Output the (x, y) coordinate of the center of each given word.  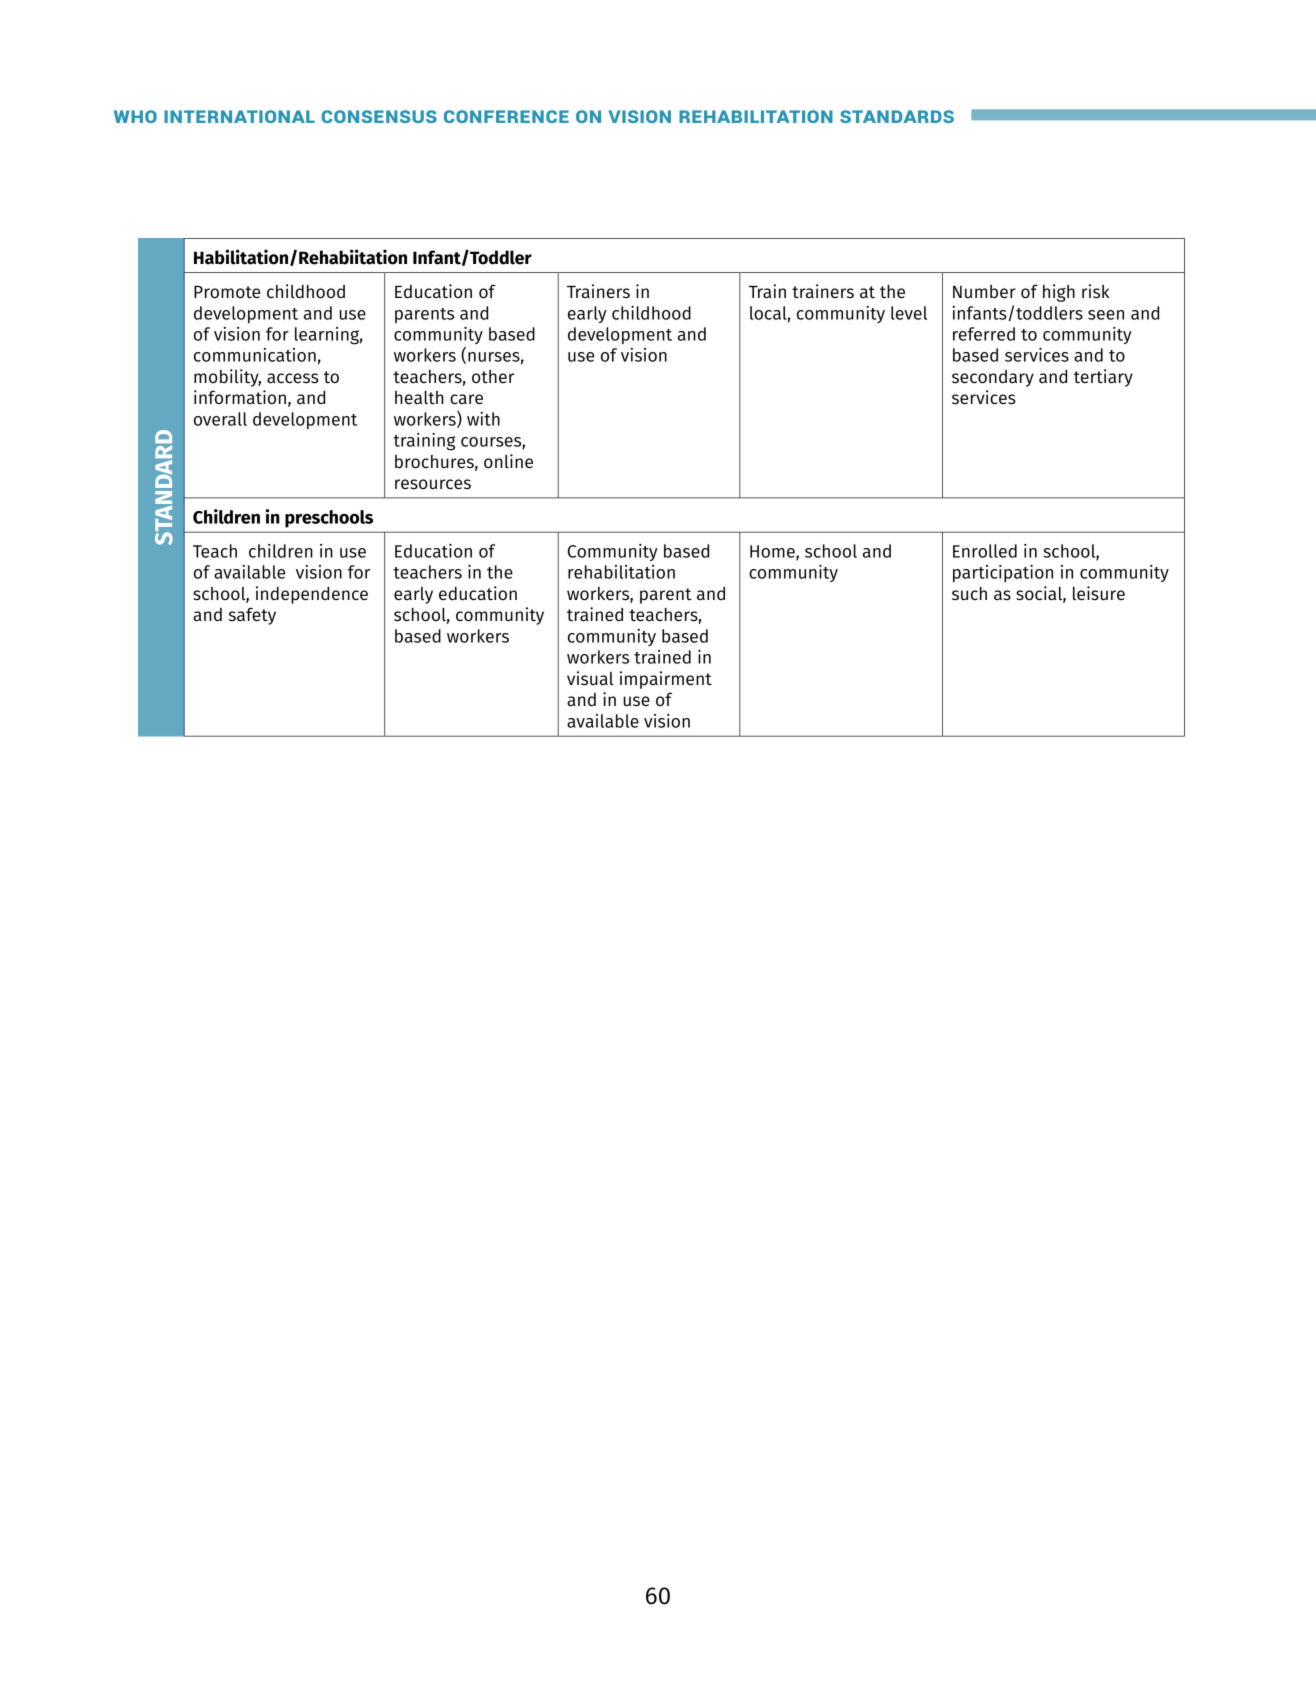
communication (255, 355)
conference (506, 116)
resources (433, 484)
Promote (227, 292)
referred (984, 334)
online (508, 461)
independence (312, 595)
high (1059, 293)
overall (220, 419)
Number (984, 292)
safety (252, 616)
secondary (993, 378)
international (239, 116)
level (909, 313)
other (493, 377)
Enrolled (985, 551)
